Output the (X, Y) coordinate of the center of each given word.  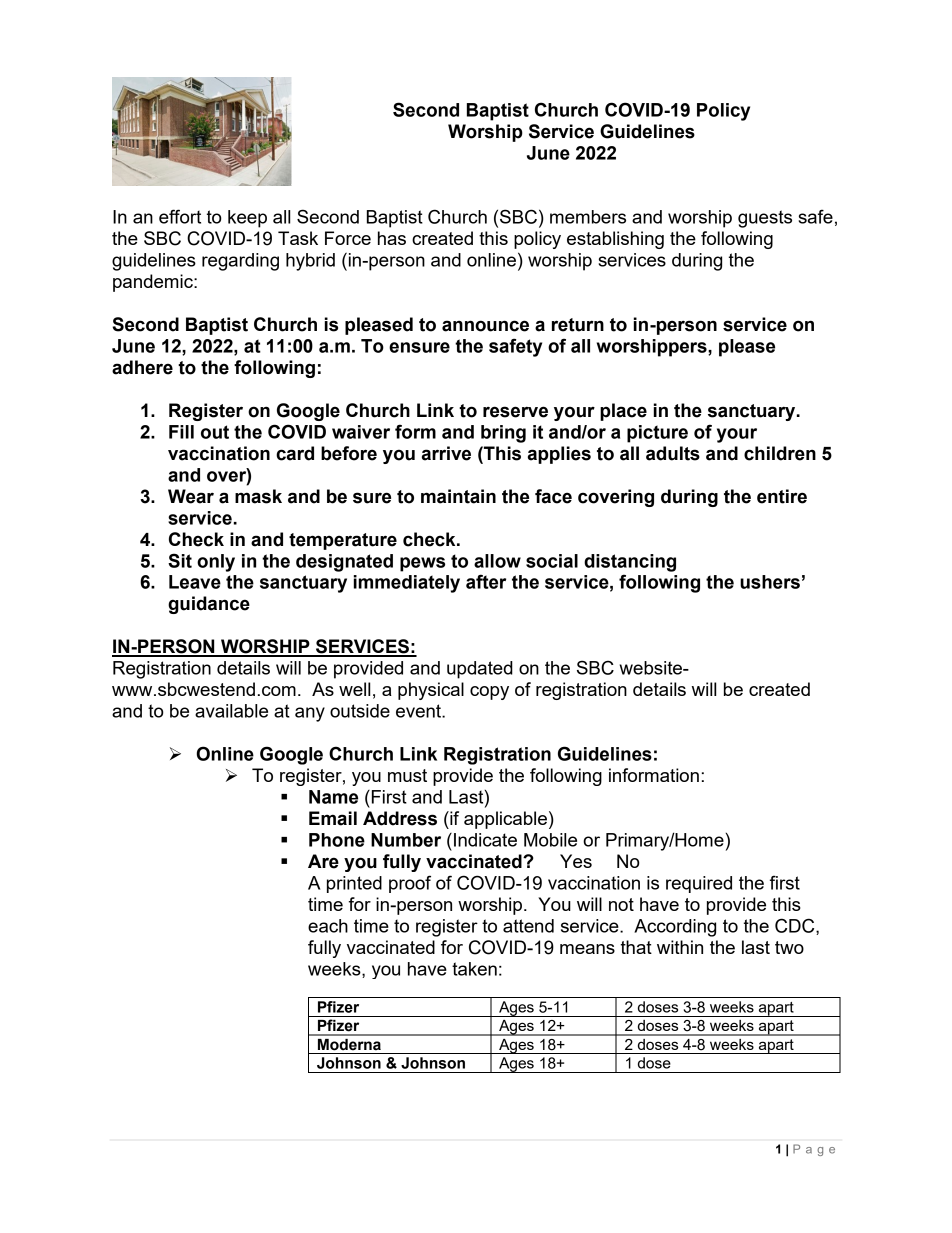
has (392, 238)
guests (765, 219)
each (328, 926)
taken (474, 969)
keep (247, 219)
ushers (770, 582)
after (486, 581)
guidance (209, 605)
